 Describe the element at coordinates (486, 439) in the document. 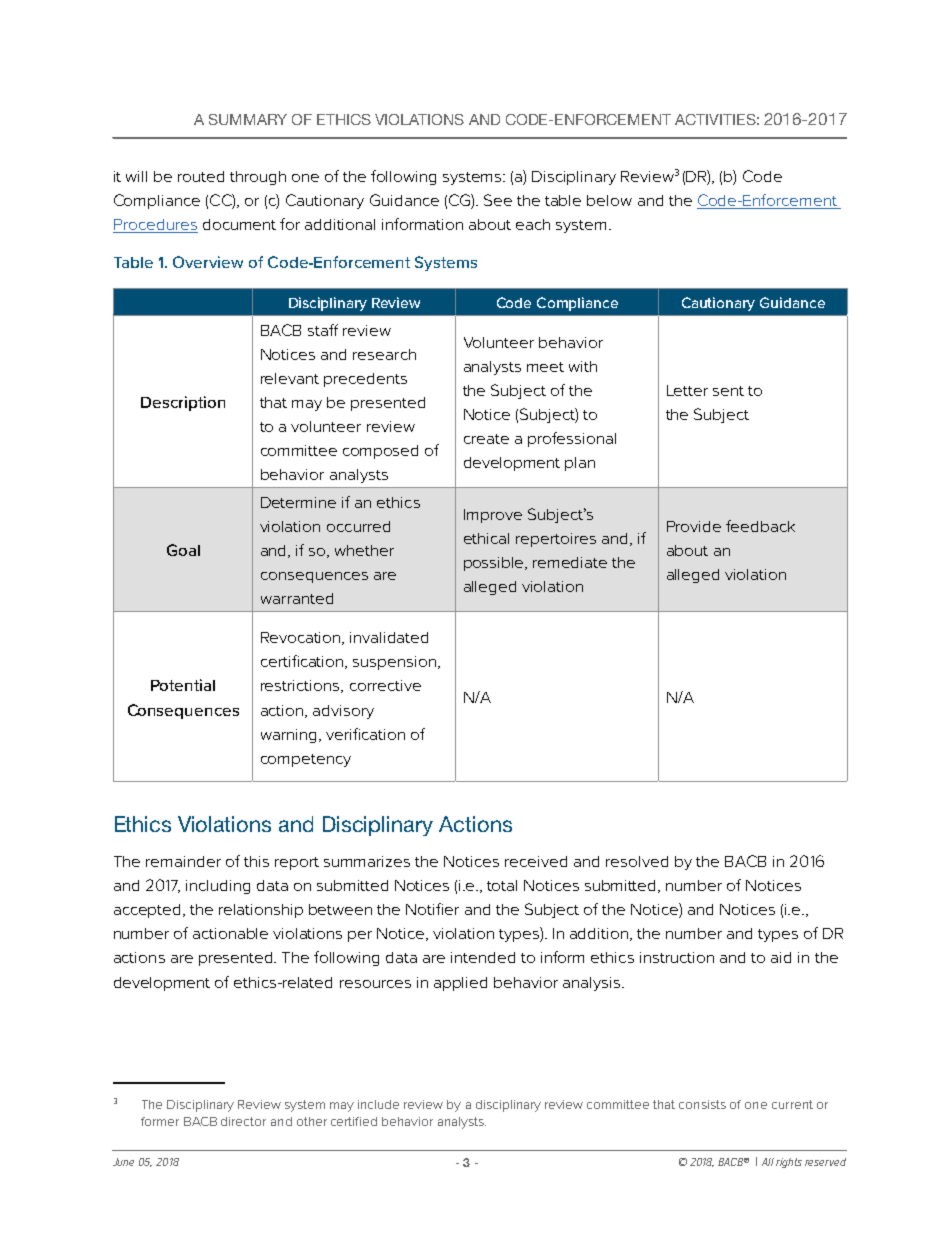

I see `create` at that location.
